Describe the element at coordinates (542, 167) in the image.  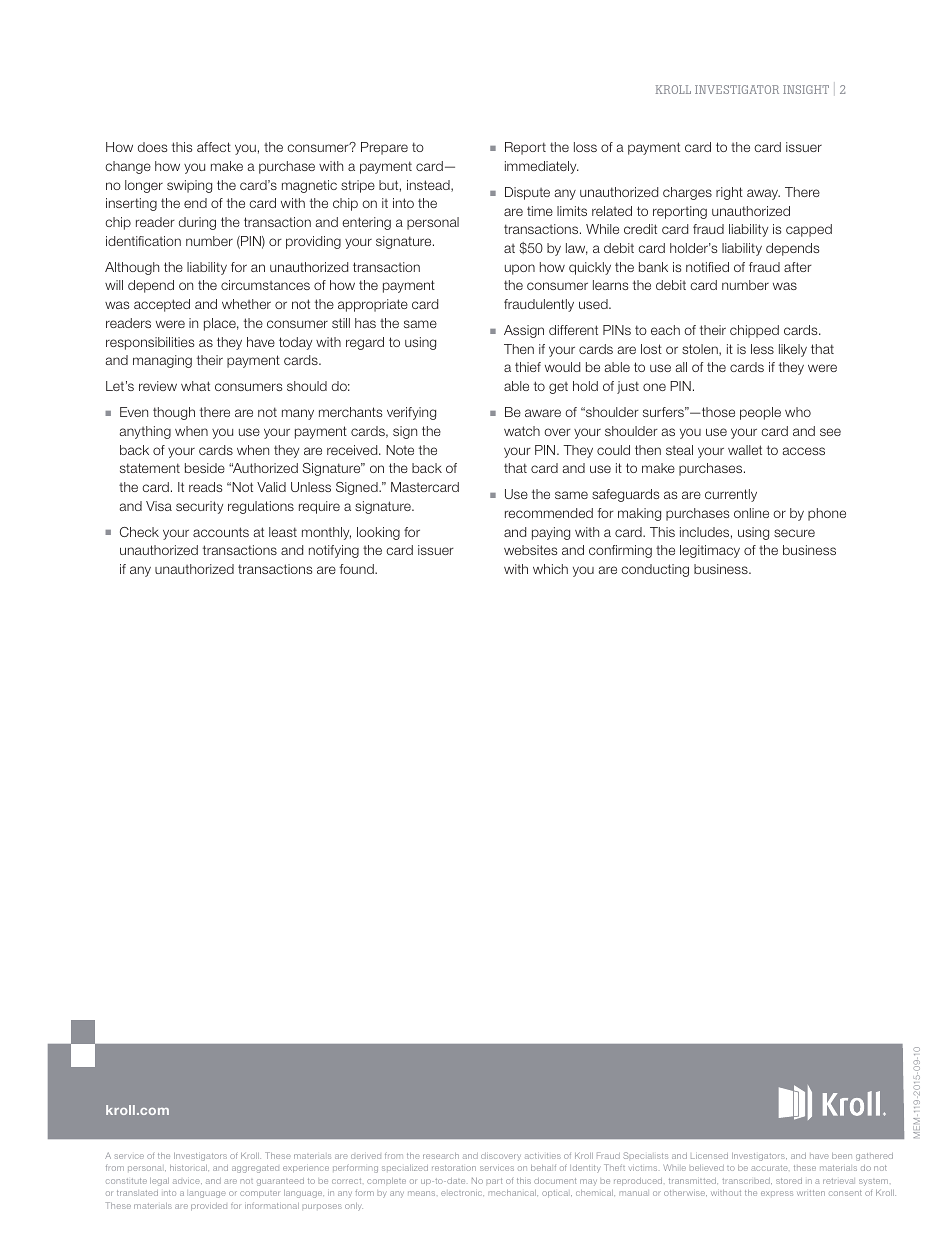
I see `immediately` at that location.
